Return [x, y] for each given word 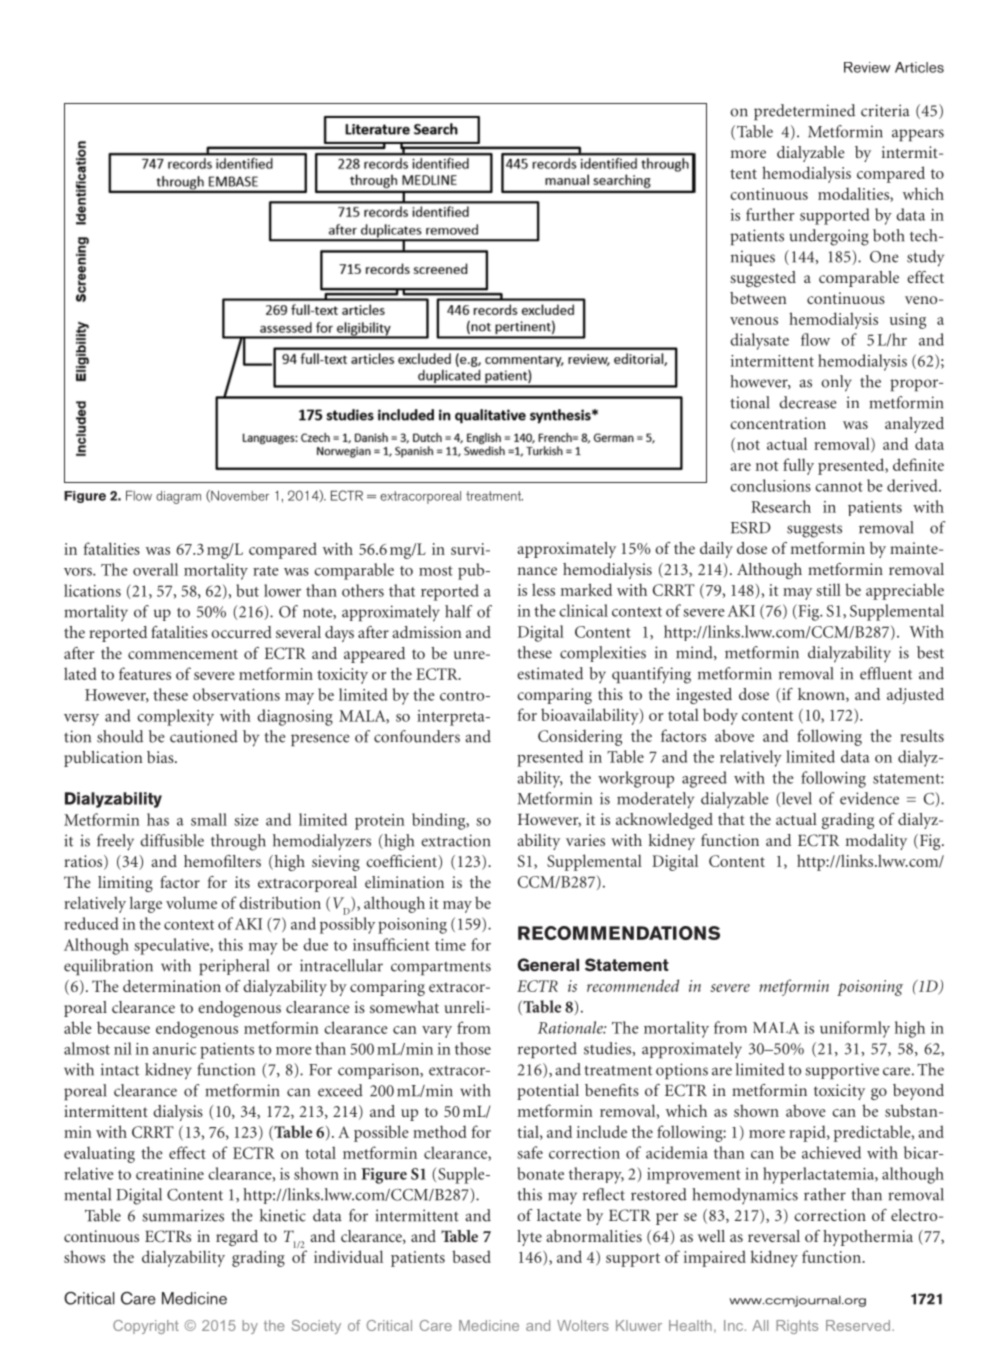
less [543, 589]
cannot [839, 487]
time [450, 945]
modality [876, 842]
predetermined [804, 112]
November [239, 496]
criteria [885, 110]
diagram [178, 497]
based [471, 1256]
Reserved [858, 1325]
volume [191, 902]
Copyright [146, 1327]
